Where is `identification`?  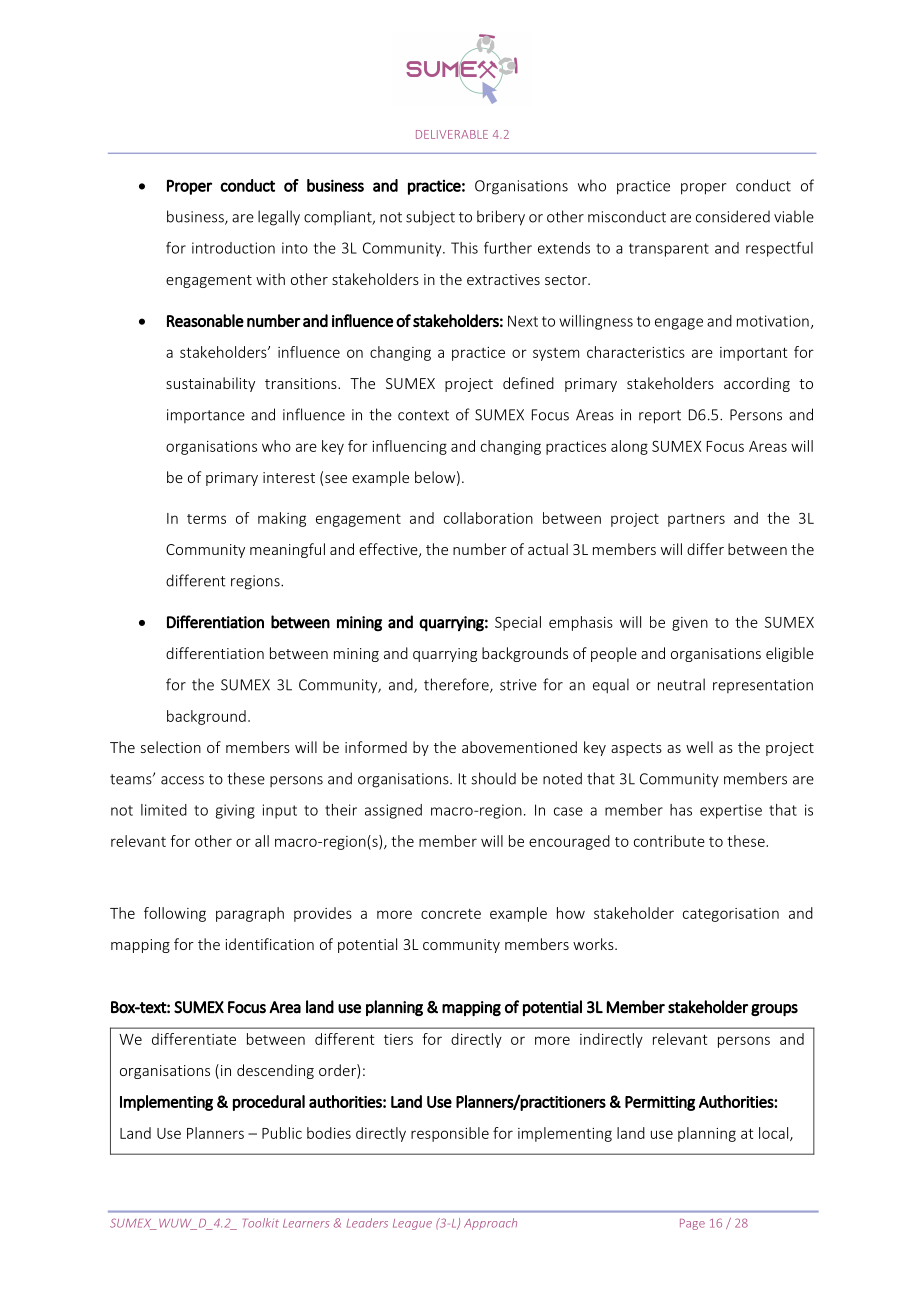
identification is located at coordinates (269, 944).
